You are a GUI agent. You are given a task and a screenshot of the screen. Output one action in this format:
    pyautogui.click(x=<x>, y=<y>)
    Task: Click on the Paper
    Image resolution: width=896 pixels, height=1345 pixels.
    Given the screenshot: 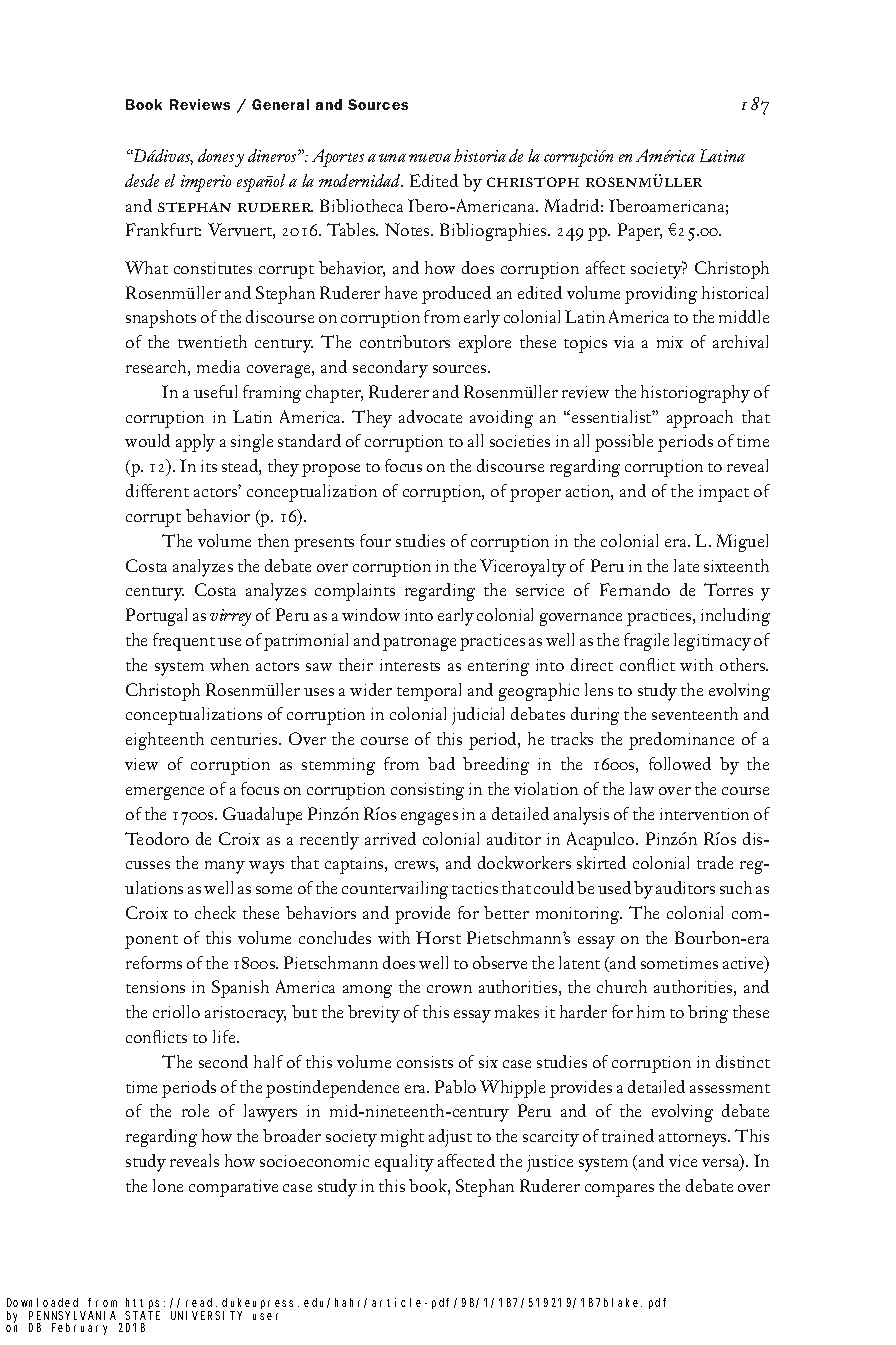 What is the action you would take?
    pyautogui.click(x=640, y=232)
